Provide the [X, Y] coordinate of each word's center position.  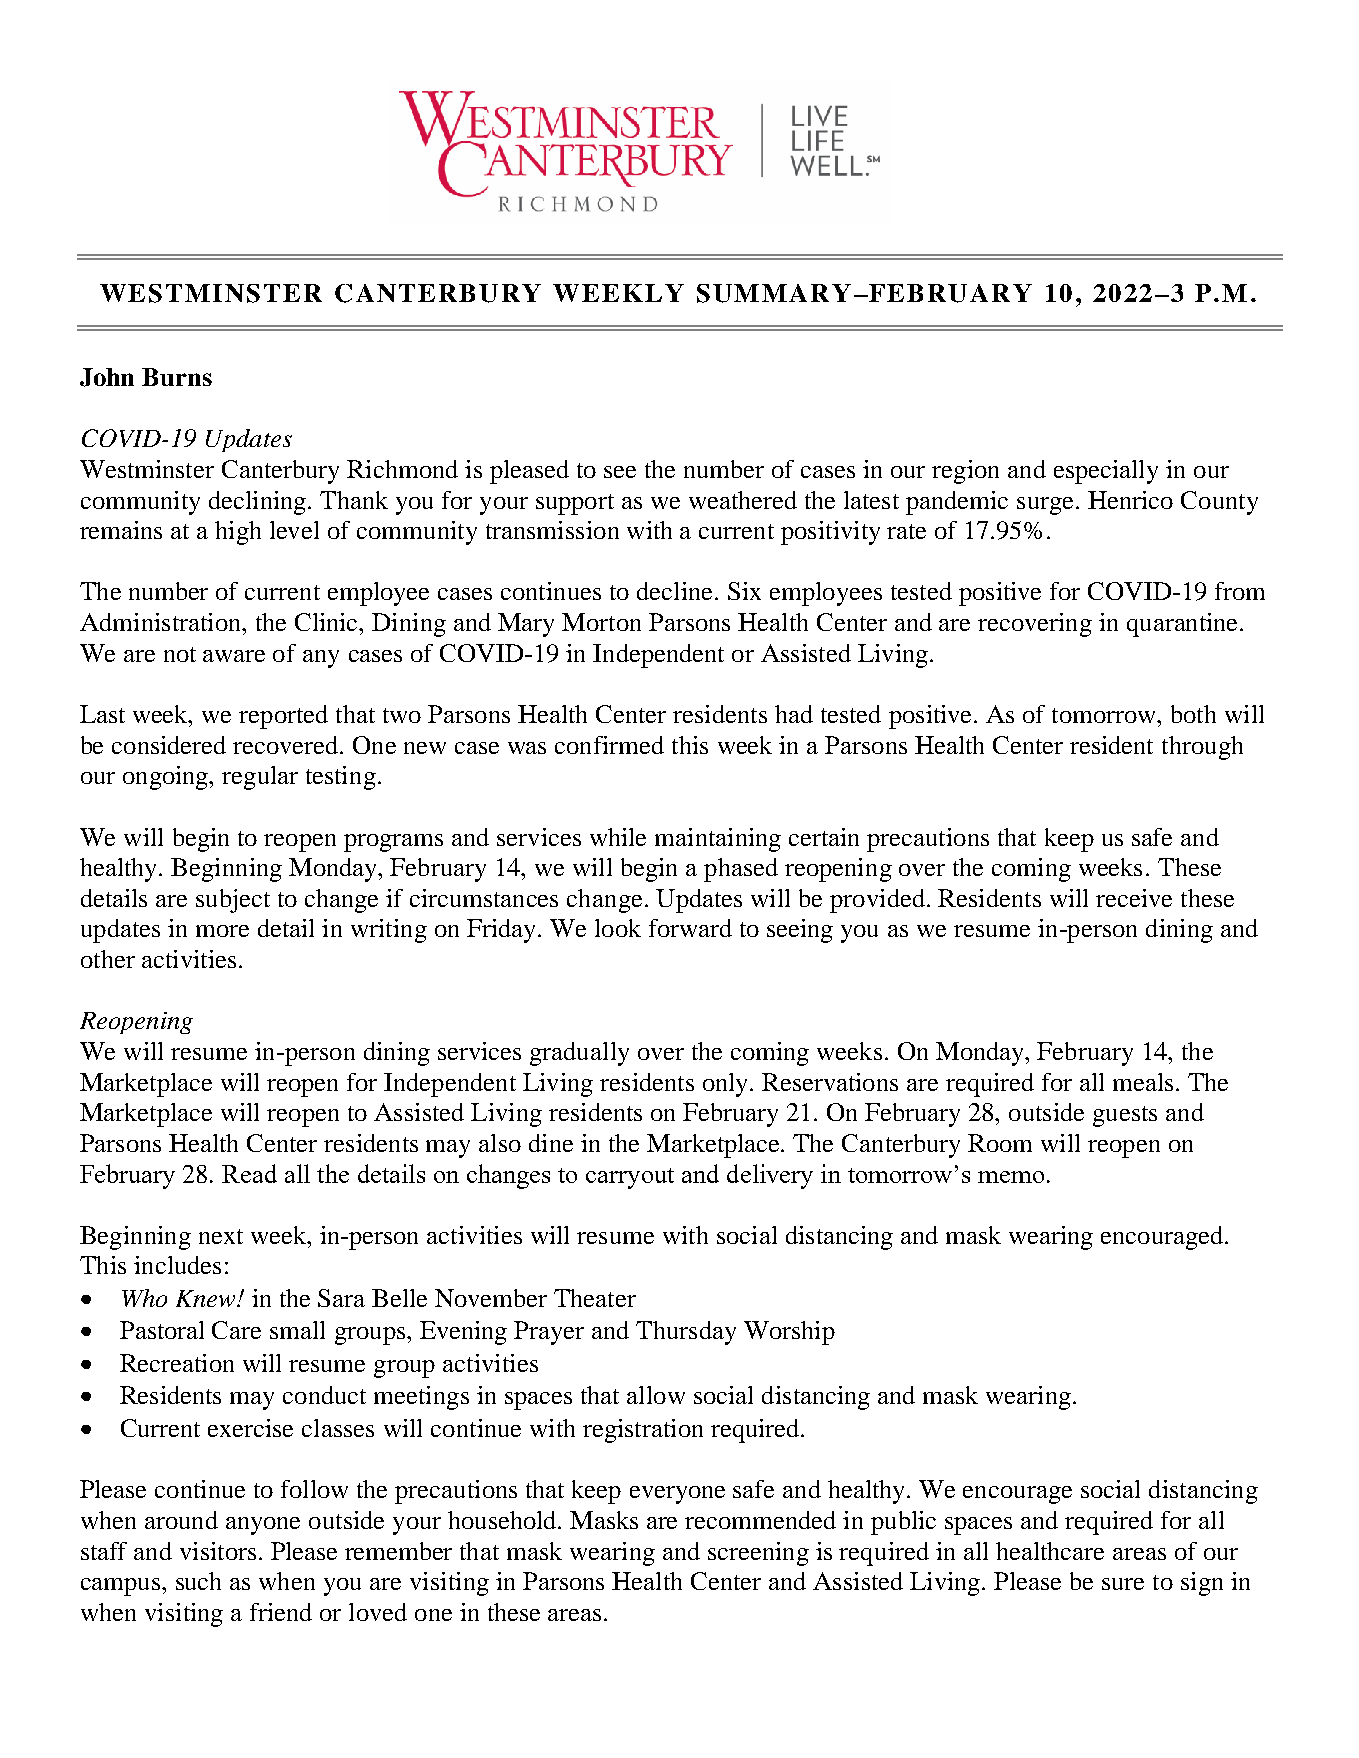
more [222, 931]
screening [758, 1554]
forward [690, 928]
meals [1143, 1082]
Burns [177, 377]
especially [1106, 472]
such [198, 1581]
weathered [743, 500]
